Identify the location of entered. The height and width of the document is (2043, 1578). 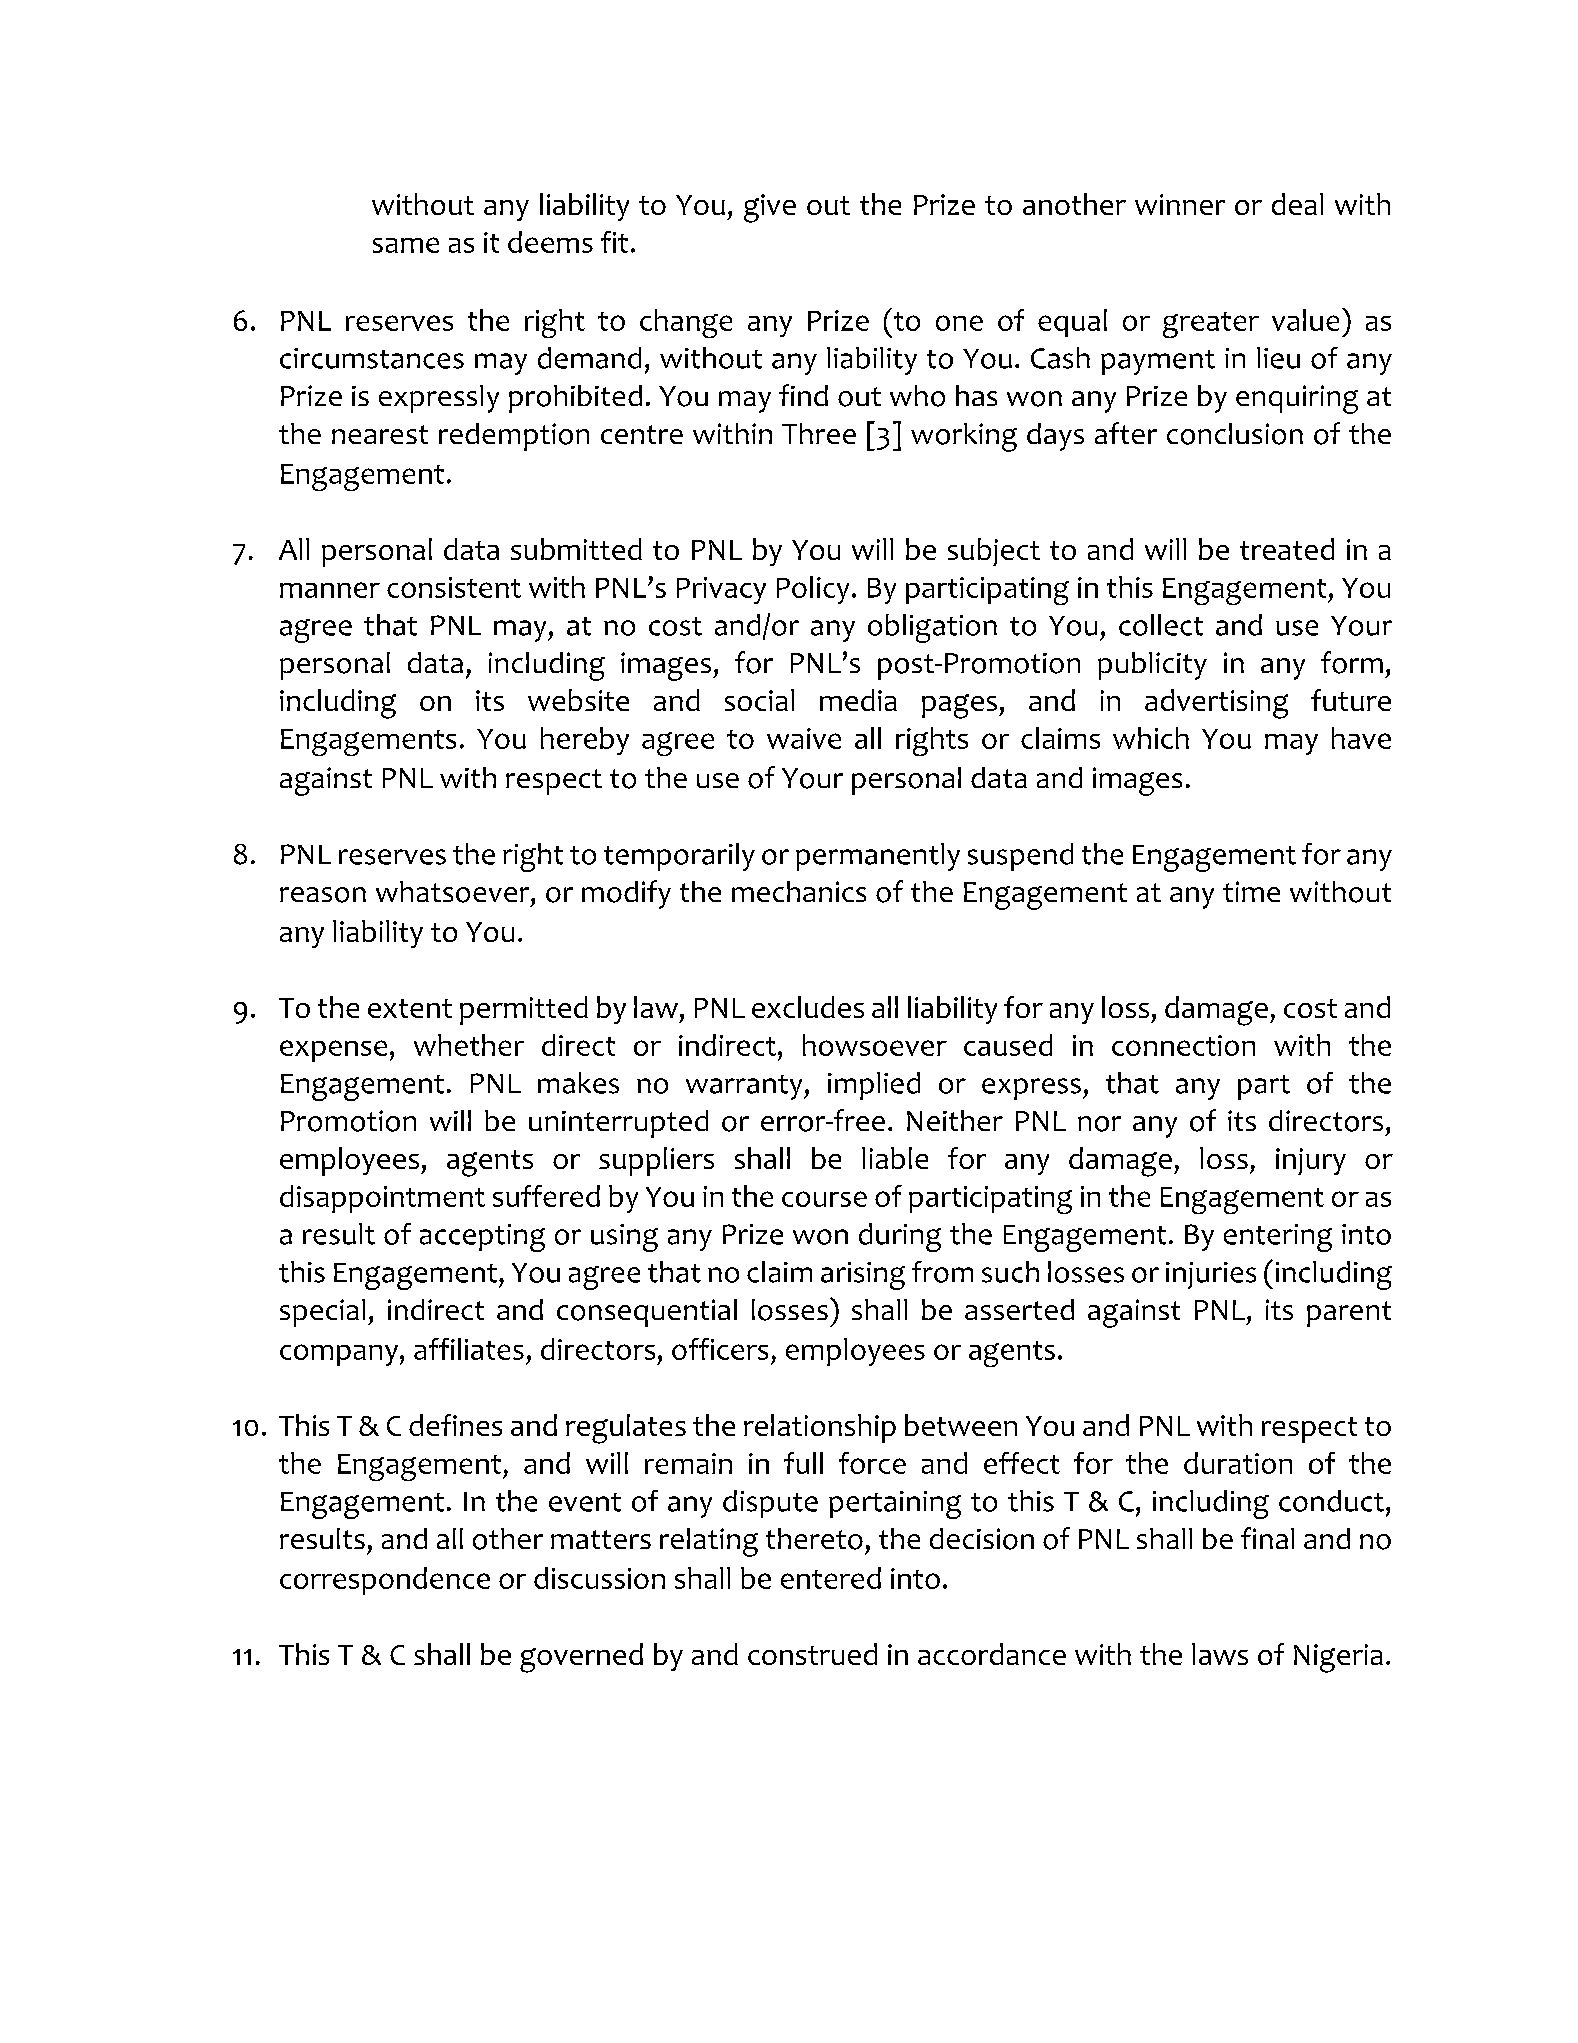
(831, 1578).
